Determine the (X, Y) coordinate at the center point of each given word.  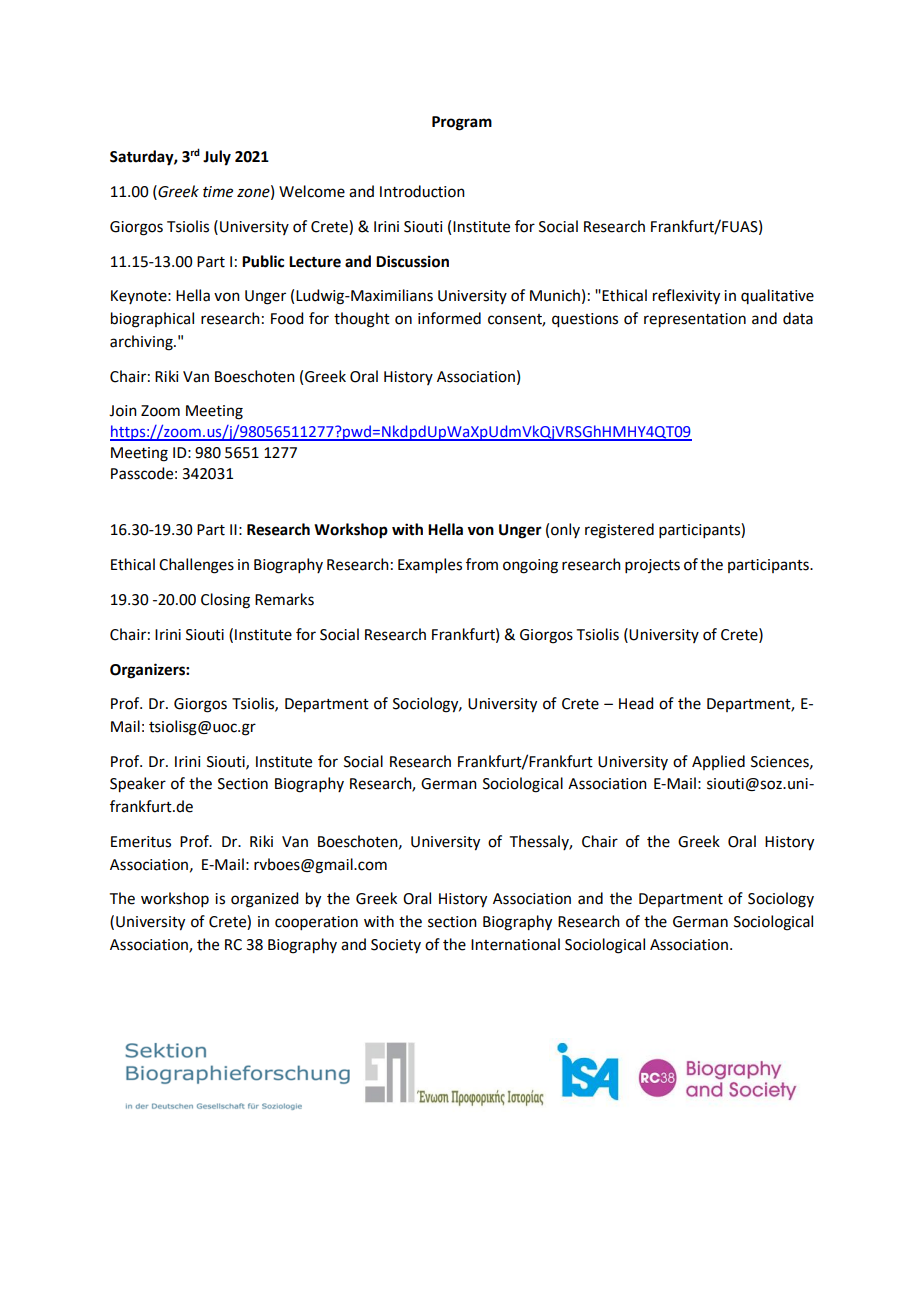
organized (264, 900)
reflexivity (686, 297)
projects (652, 566)
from (482, 564)
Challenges (196, 566)
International (515, 944)
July (217, 158)
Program (462, 123)
